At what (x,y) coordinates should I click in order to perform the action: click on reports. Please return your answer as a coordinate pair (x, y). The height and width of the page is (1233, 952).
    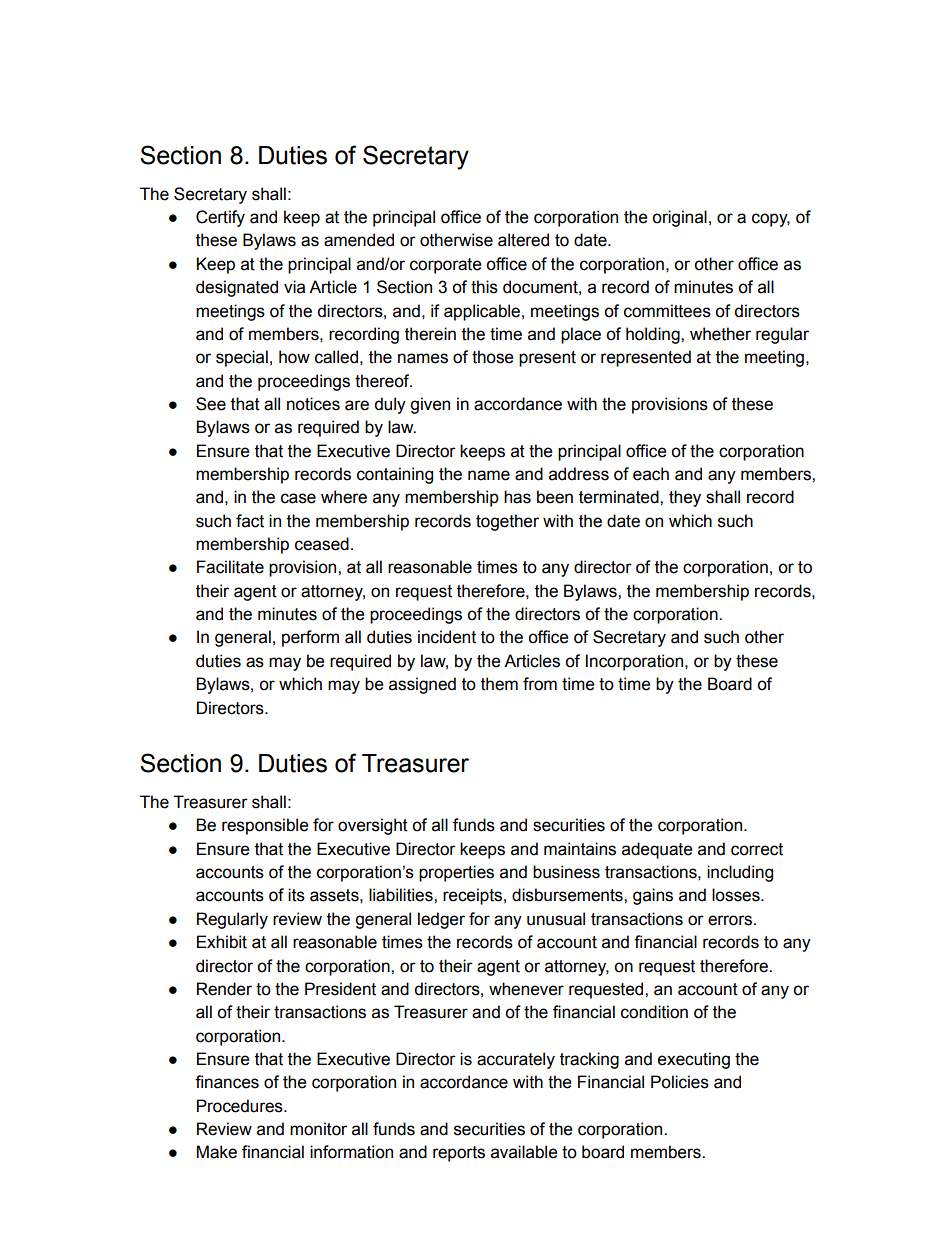
    Looking at the image, I should click on (459, 1154).
